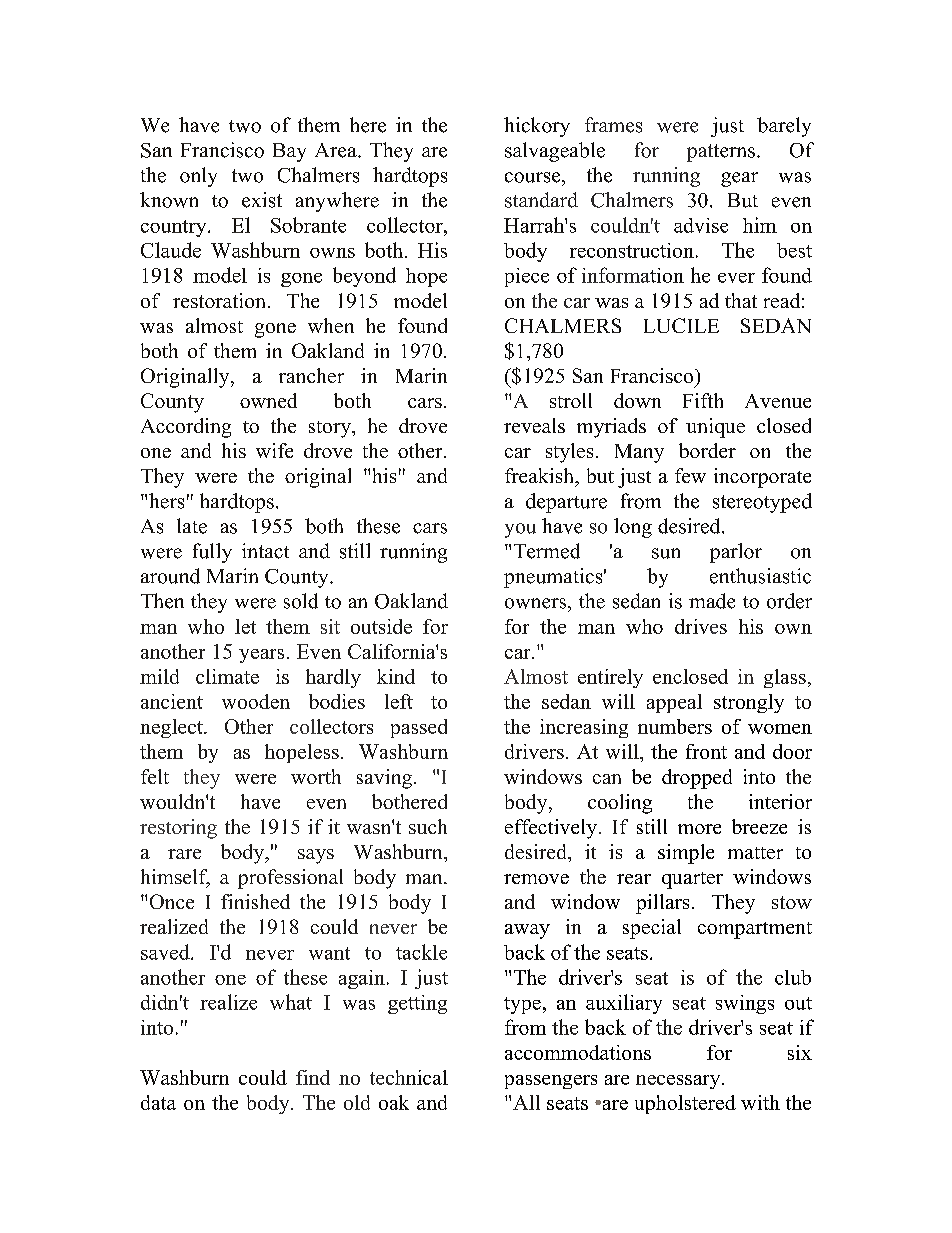 This document has width=952, height=1233. What do you see at coordinates (409, 1077) in the document?
I see `technical` at bounding box center [409, 1077].
